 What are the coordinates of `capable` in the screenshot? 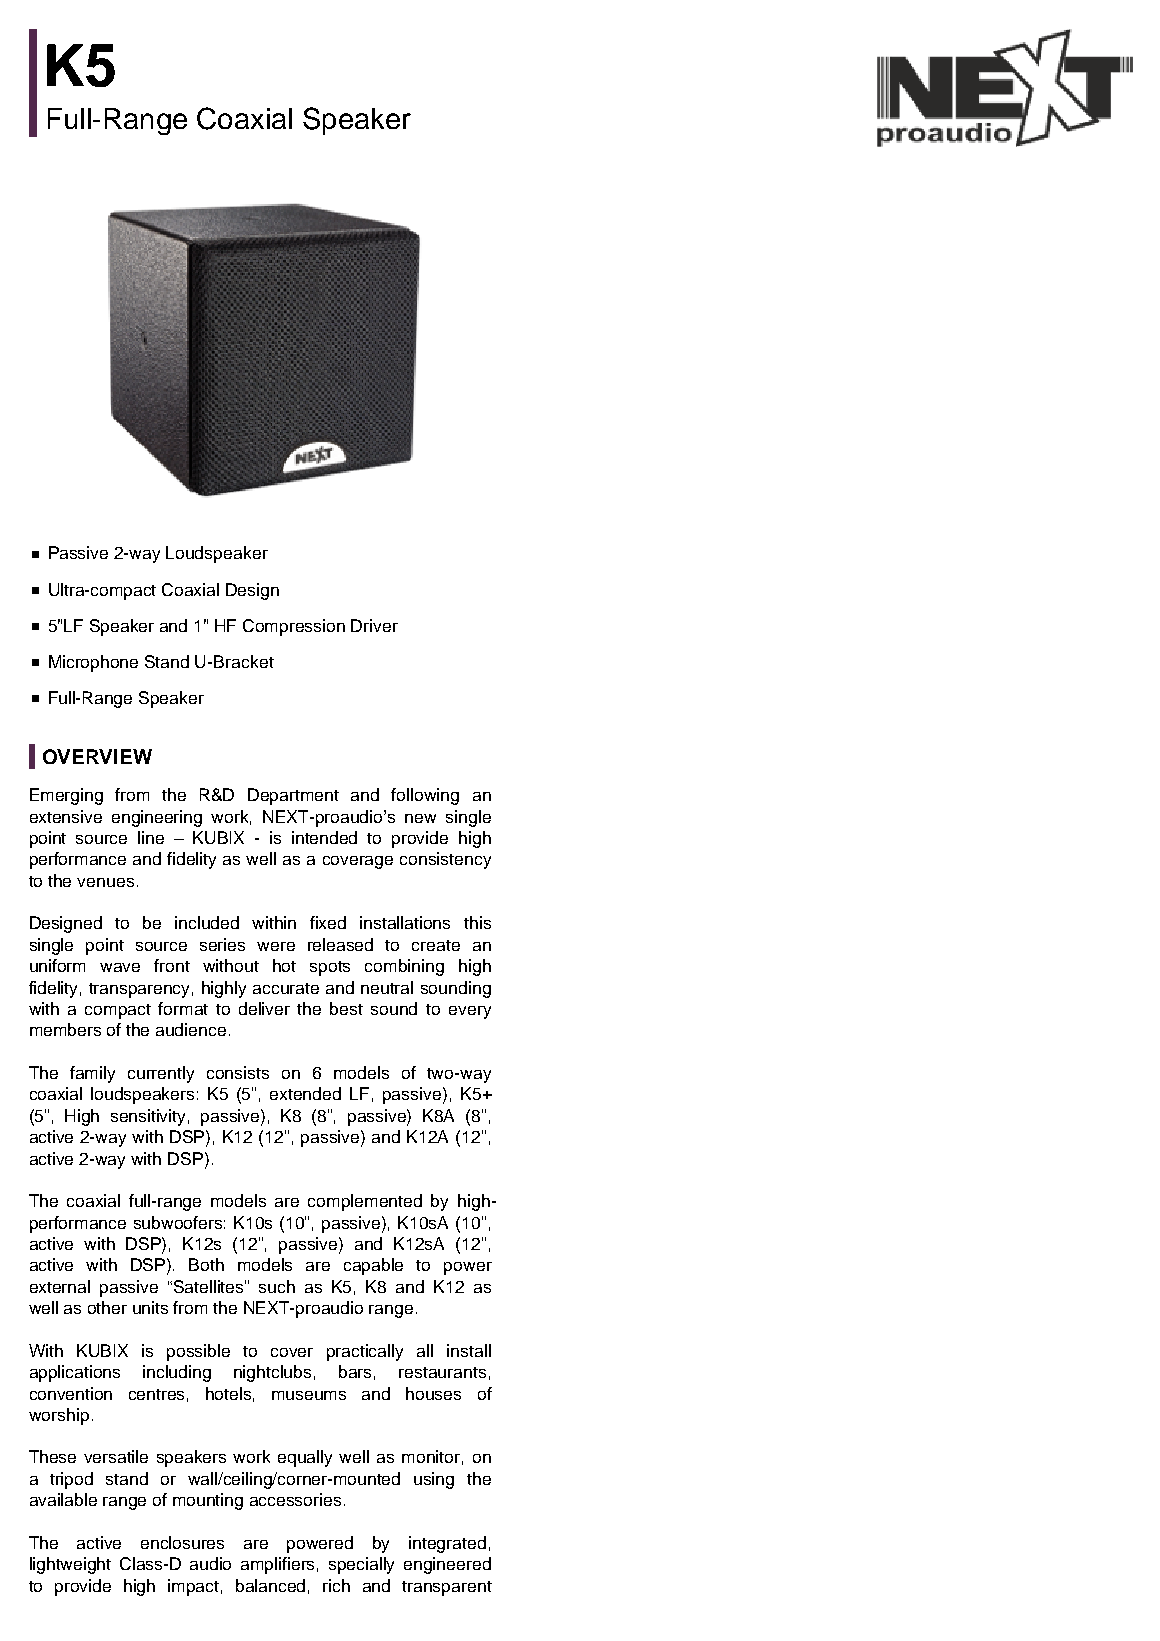 It's located at (373, 1266).
